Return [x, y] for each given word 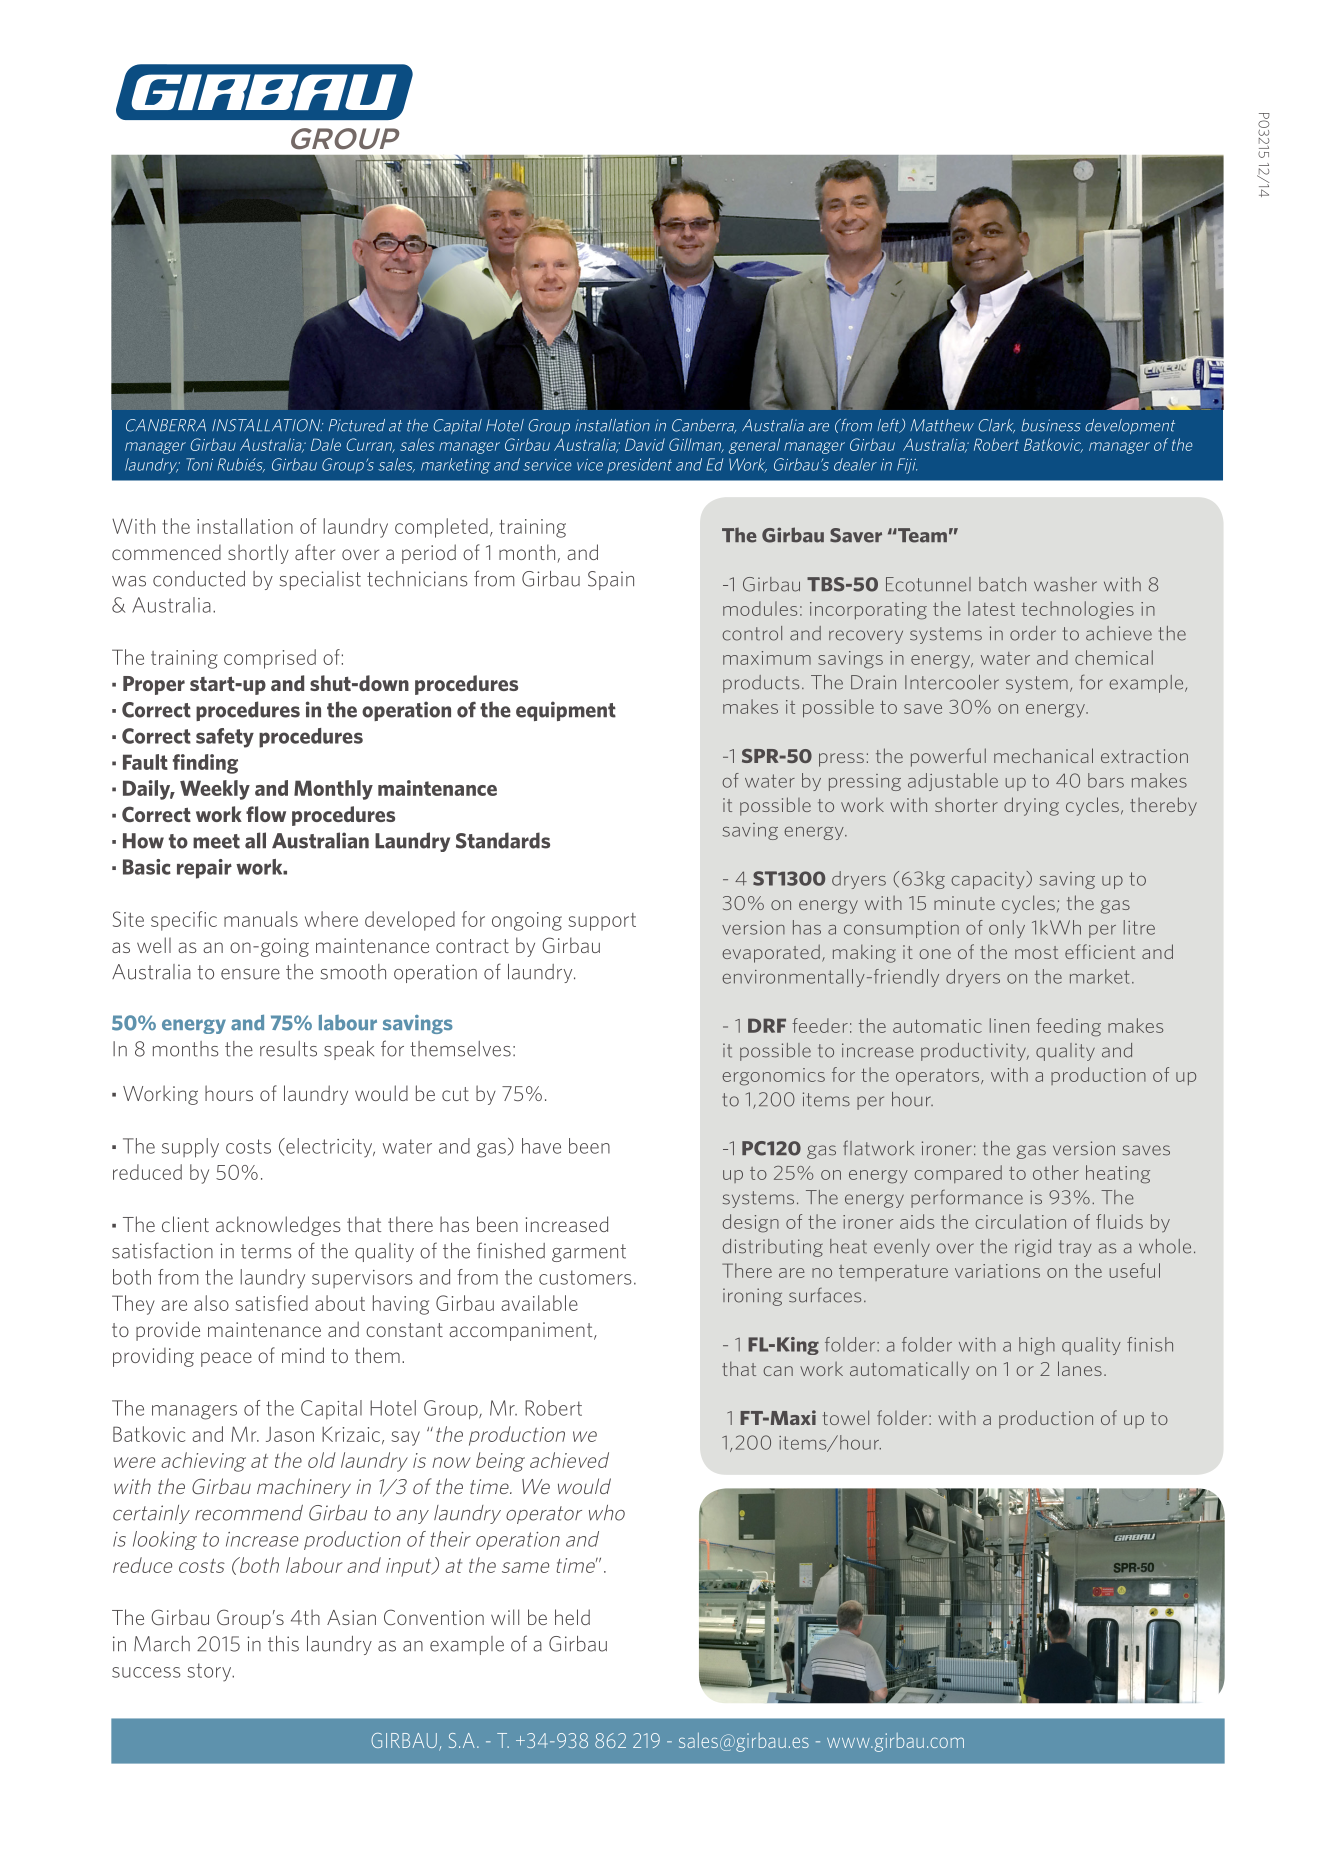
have [541, 1146]
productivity [974, 1052]
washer [1065, 584]
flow [266, 814]
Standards [503, 840]
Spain [611, 580]
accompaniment [522, 1331]
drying [1031, 806]
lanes [1080, 1368]
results [288, 1049]
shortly [258, 554]
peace [226, 1359]
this [283, 1644]
